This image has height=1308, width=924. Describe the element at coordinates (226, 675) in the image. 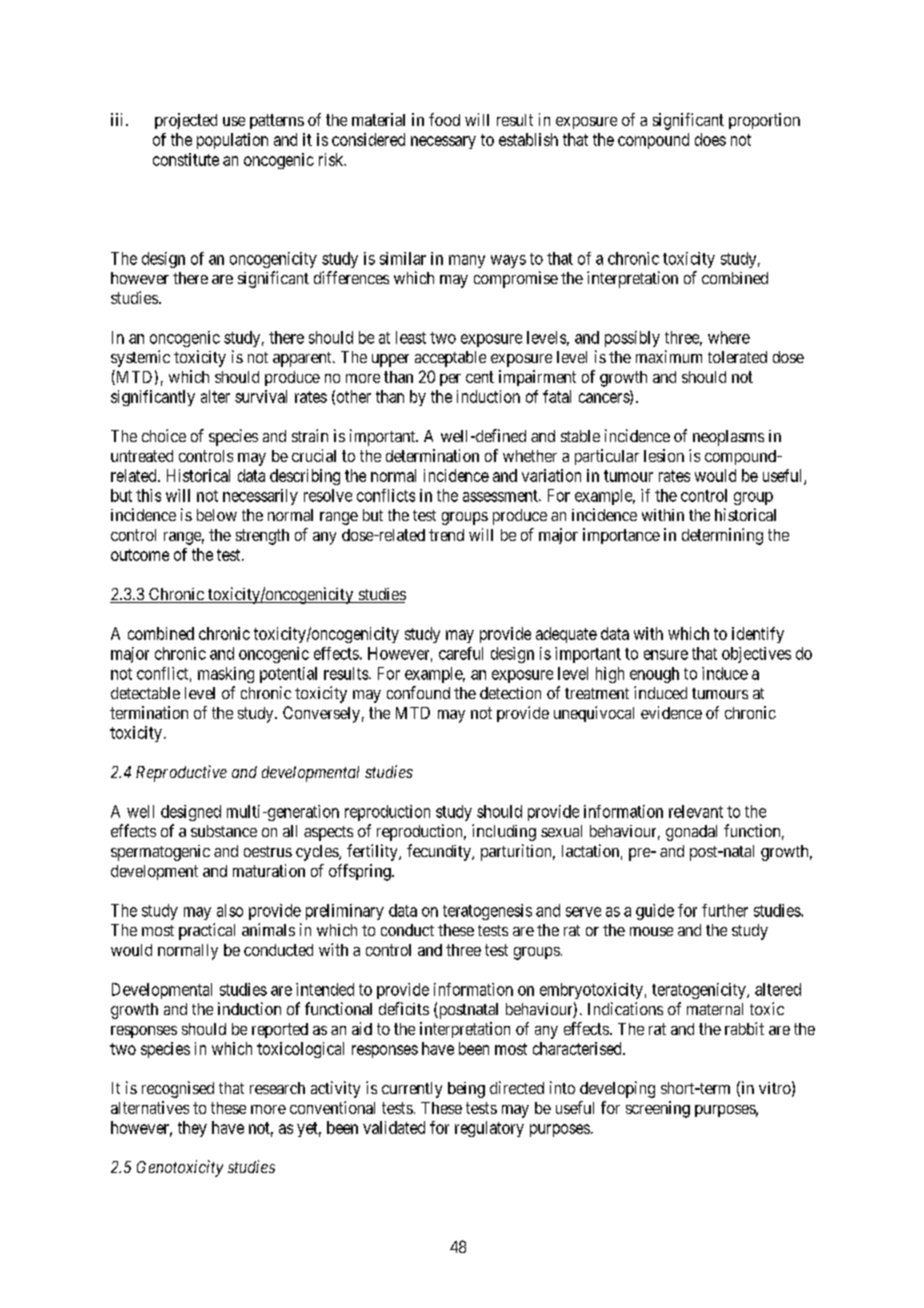

I see `masking` at that location.
